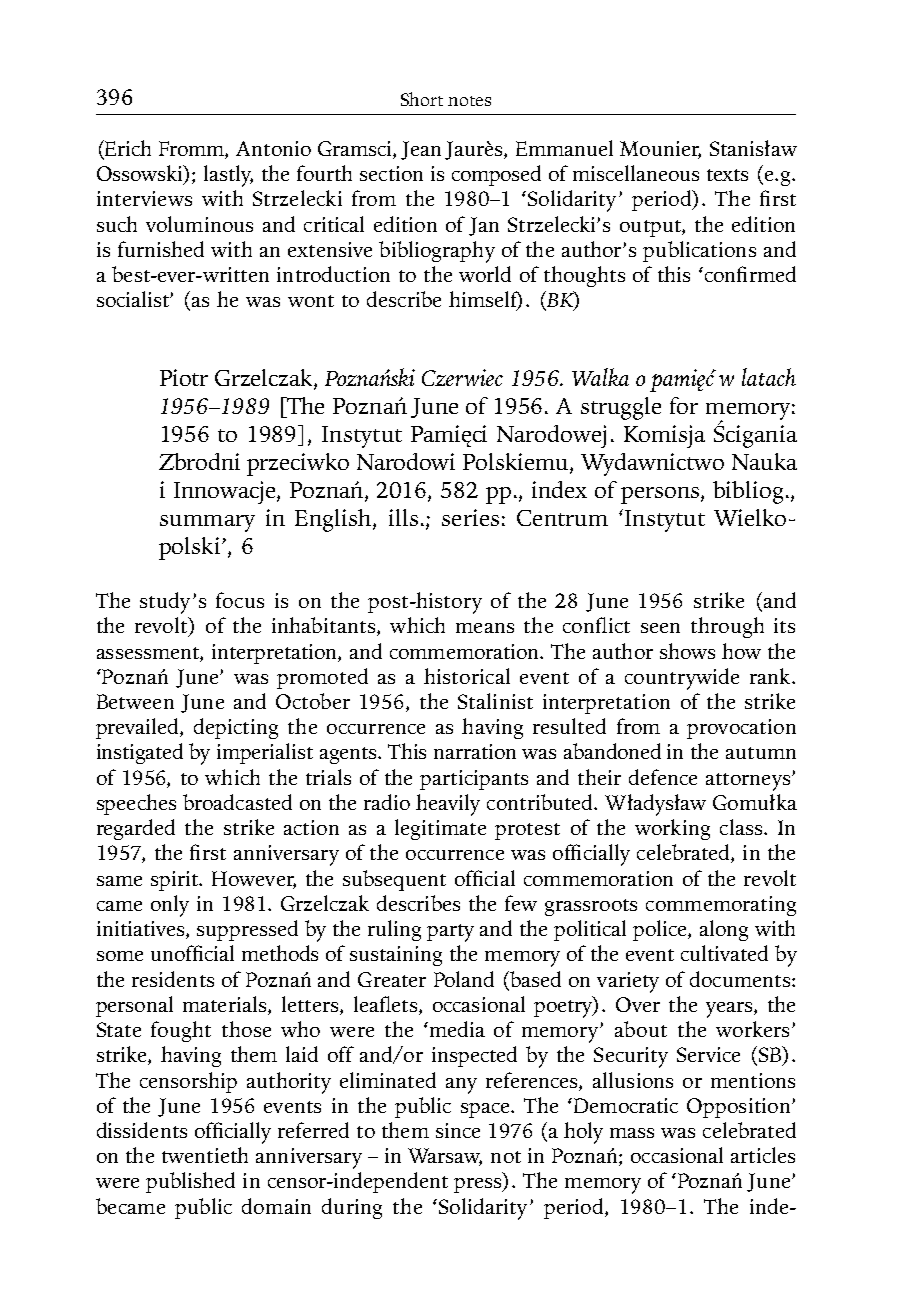 The image size is (924, 1307). What do you see at coordinates (467, 676) in the document?
I see `historical` at bounding box center [467, 676].
